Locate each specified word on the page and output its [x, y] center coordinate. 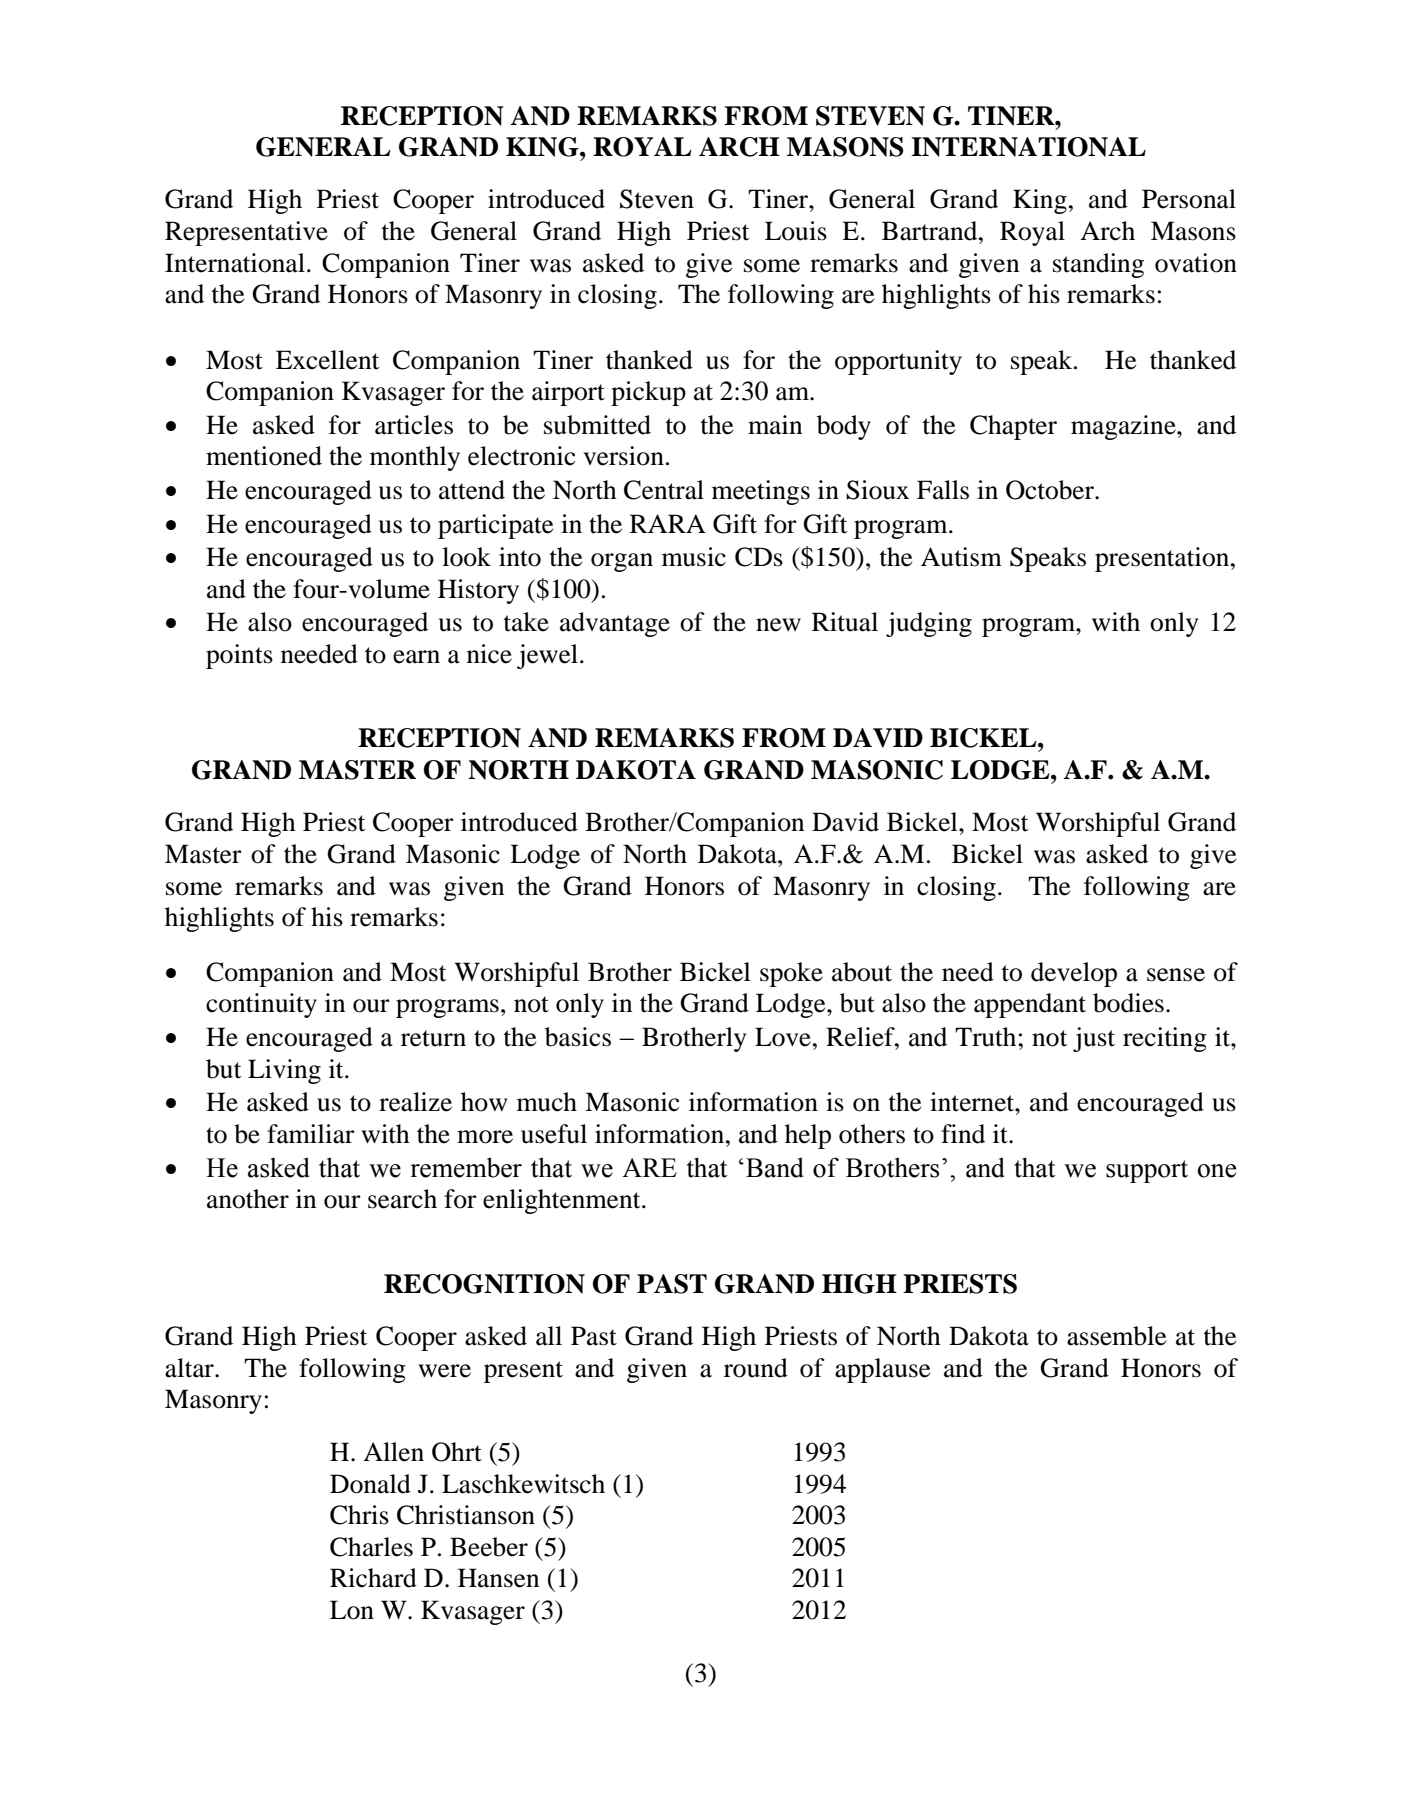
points [239, 656]
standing [1098, 265]
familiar [311, 1134]
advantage [615, 624]
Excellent [328, 360]
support [1147, 1171]
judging [929, 624]
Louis [796, 231]
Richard [373, 1578]
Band [775, 1167]
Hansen [498, 1578]
